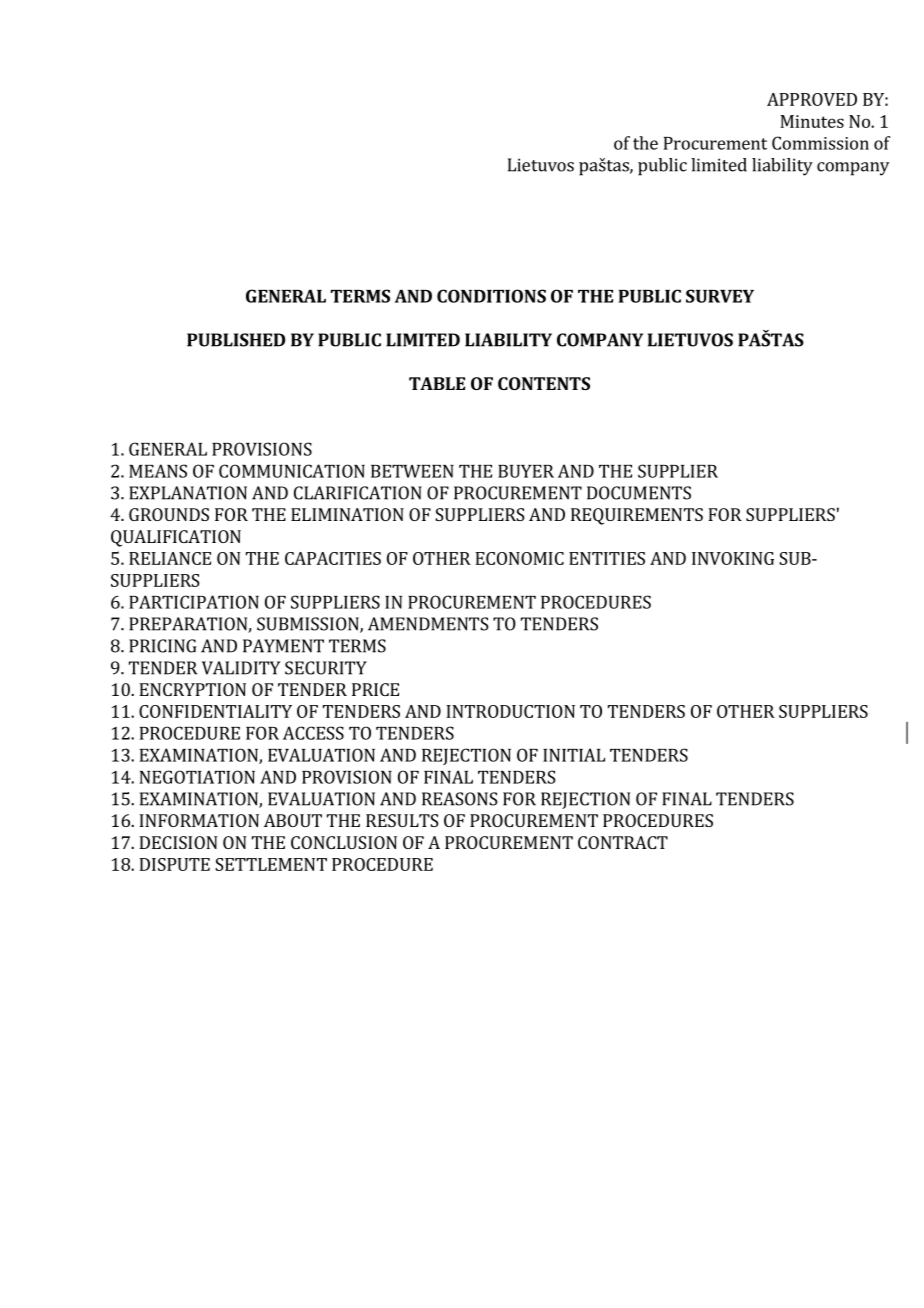  I want to click on Minutes, so click(812, 121).
